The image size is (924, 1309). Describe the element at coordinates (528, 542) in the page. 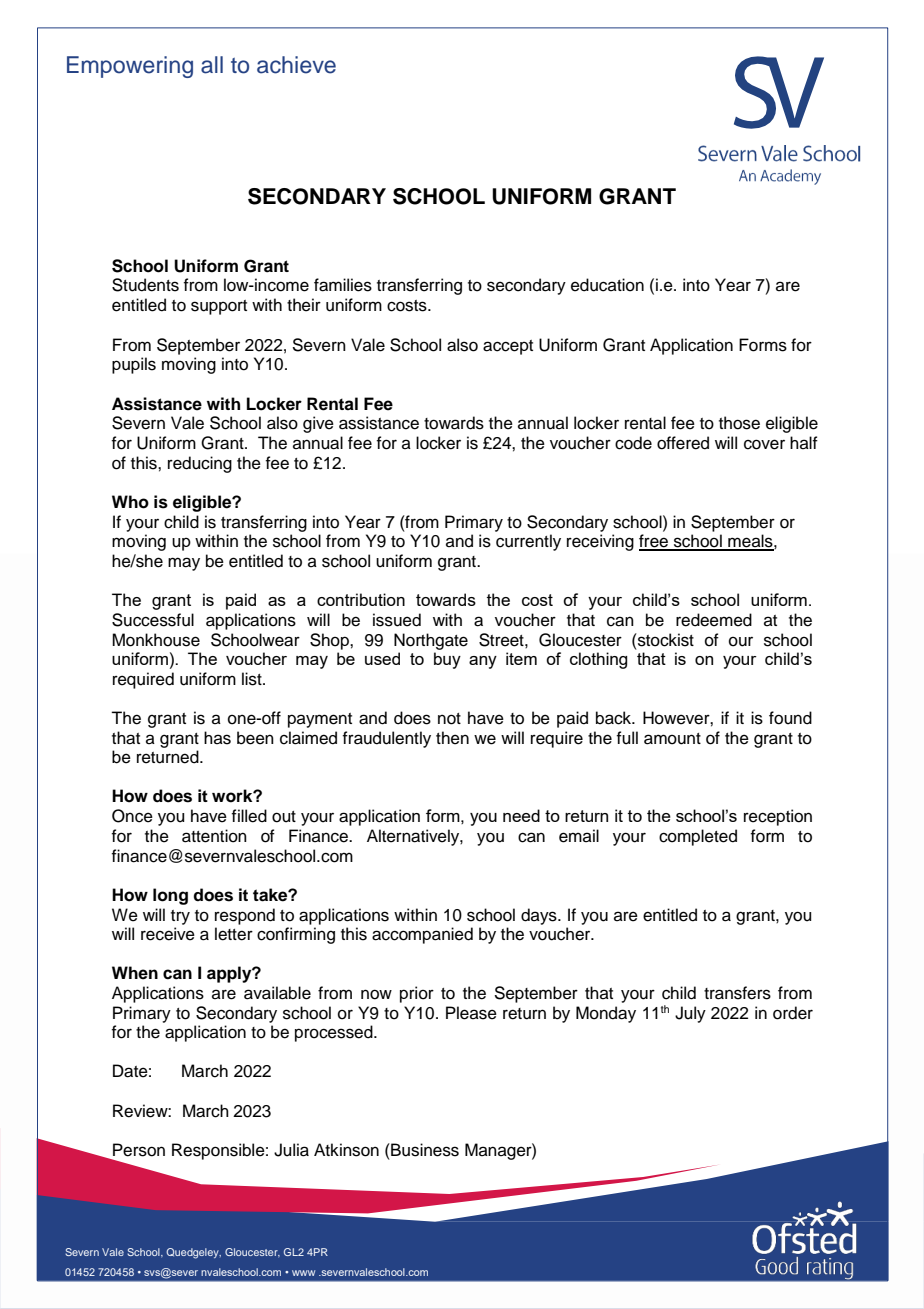

I see `currently` at that location.
